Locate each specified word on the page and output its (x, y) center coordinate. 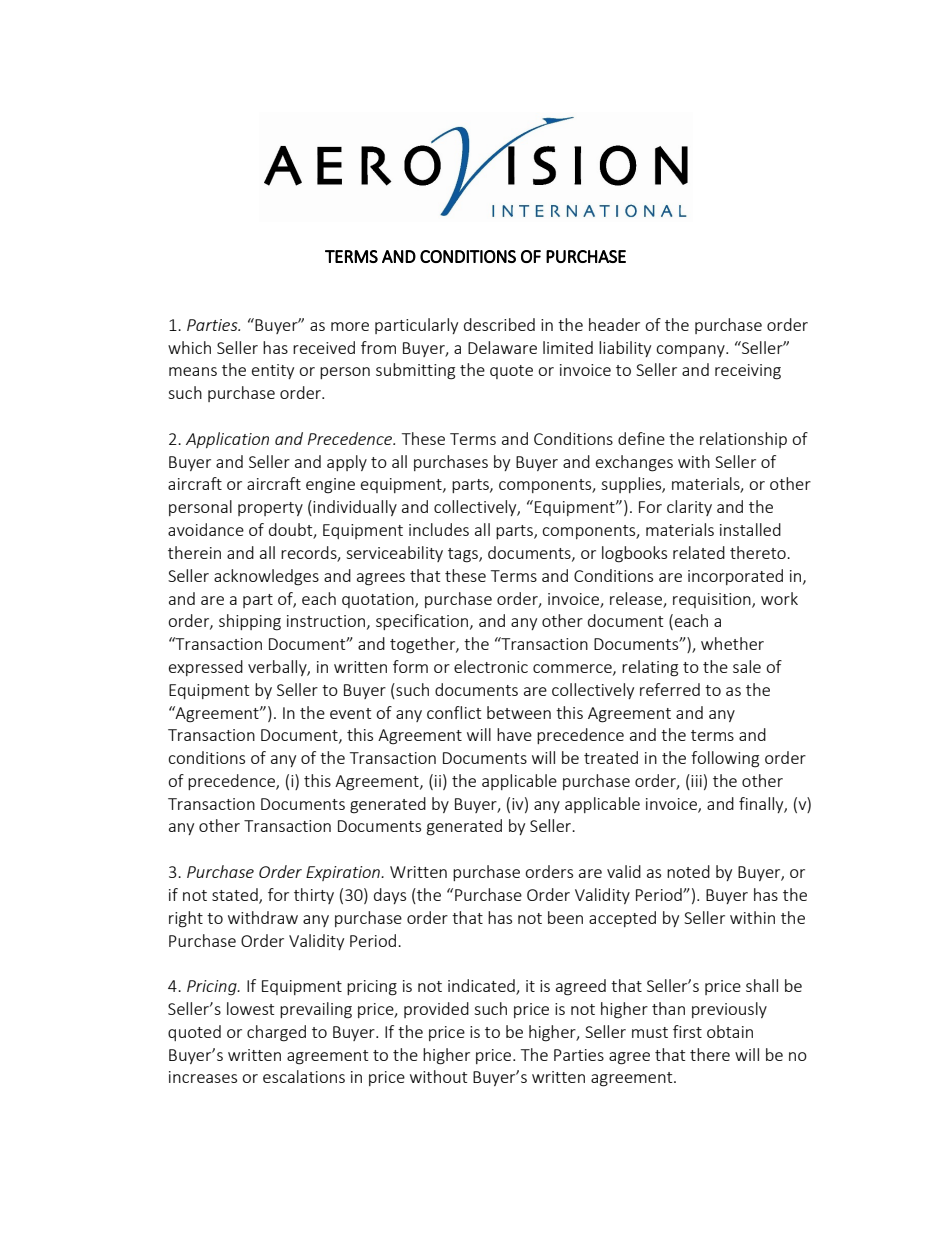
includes (439, 529)
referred (670, 689)
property (270, 509)
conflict (454, 712)
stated (236, 896)
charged (276, 1033)
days (390, 896)
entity (273, 371)
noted (688, 871)
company (691, 351)
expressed (206, 668)
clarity (689, 508)
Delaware (502, 347)
